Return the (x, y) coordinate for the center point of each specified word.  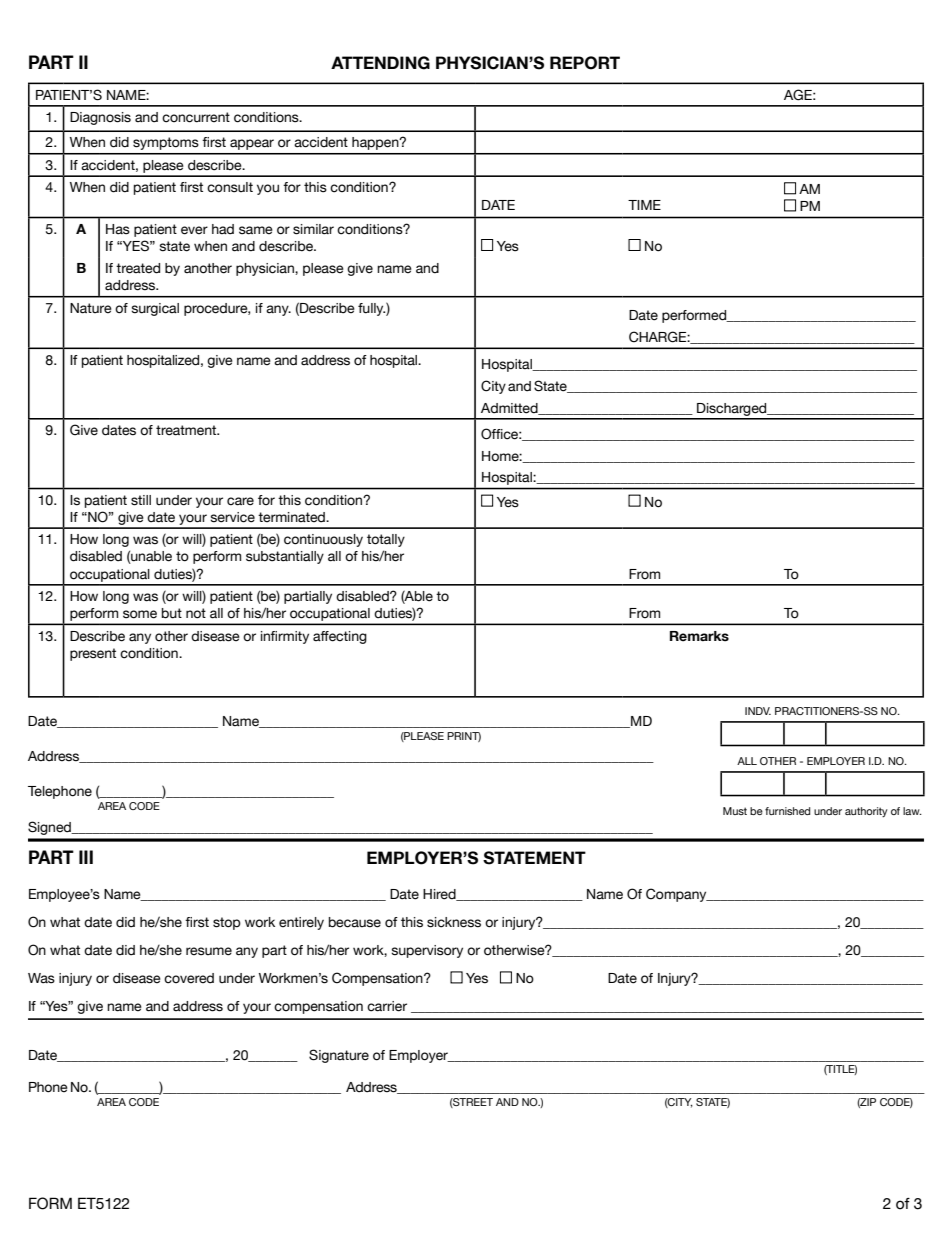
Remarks (699, 636)
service (232, 517)
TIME (644, 205)
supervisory (427, 951)
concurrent (196, 117)
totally (386, 540)
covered (189, 978)
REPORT (585, 63)
